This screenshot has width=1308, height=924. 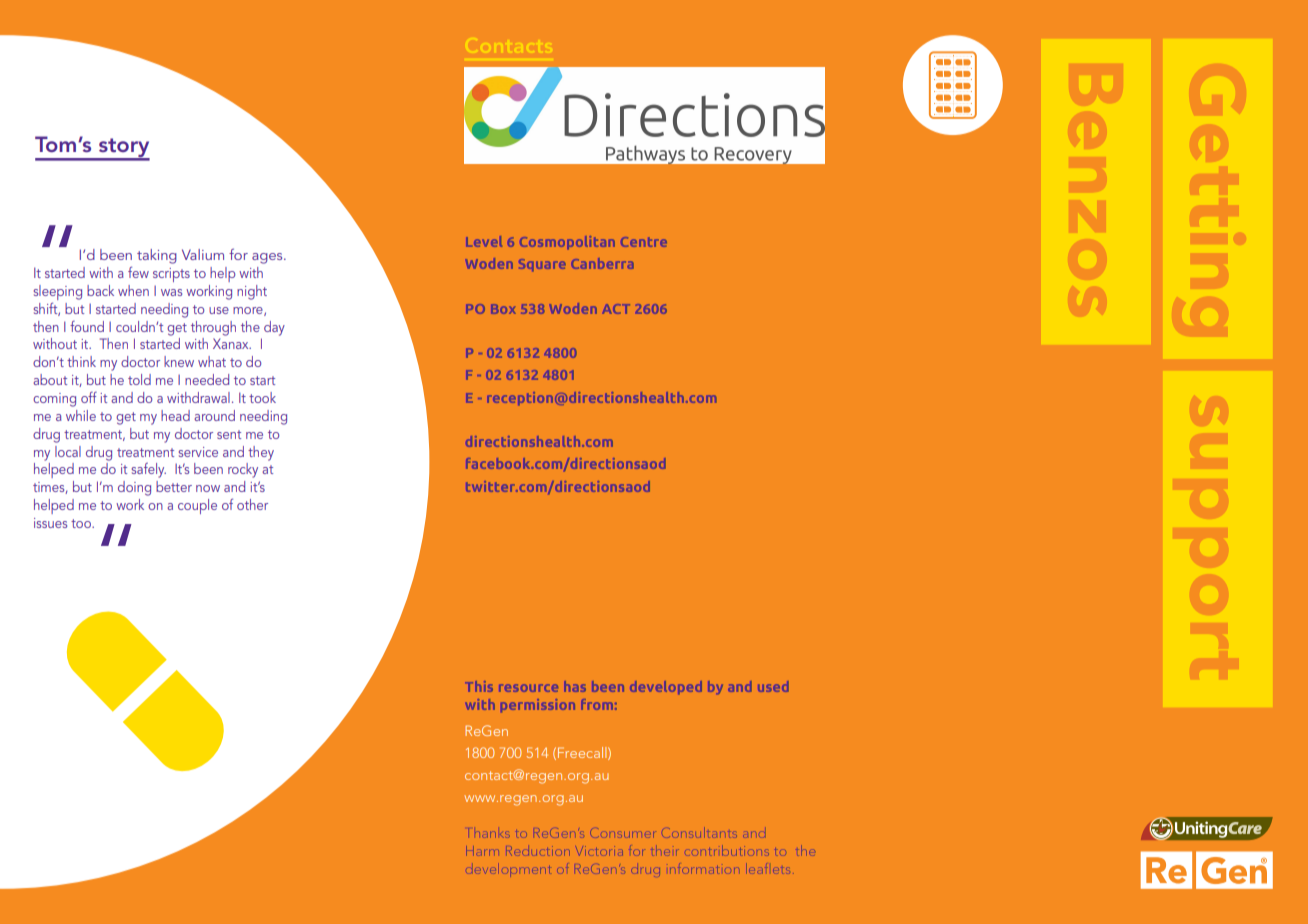 I want to click on their, so click(x=665, y=850).
